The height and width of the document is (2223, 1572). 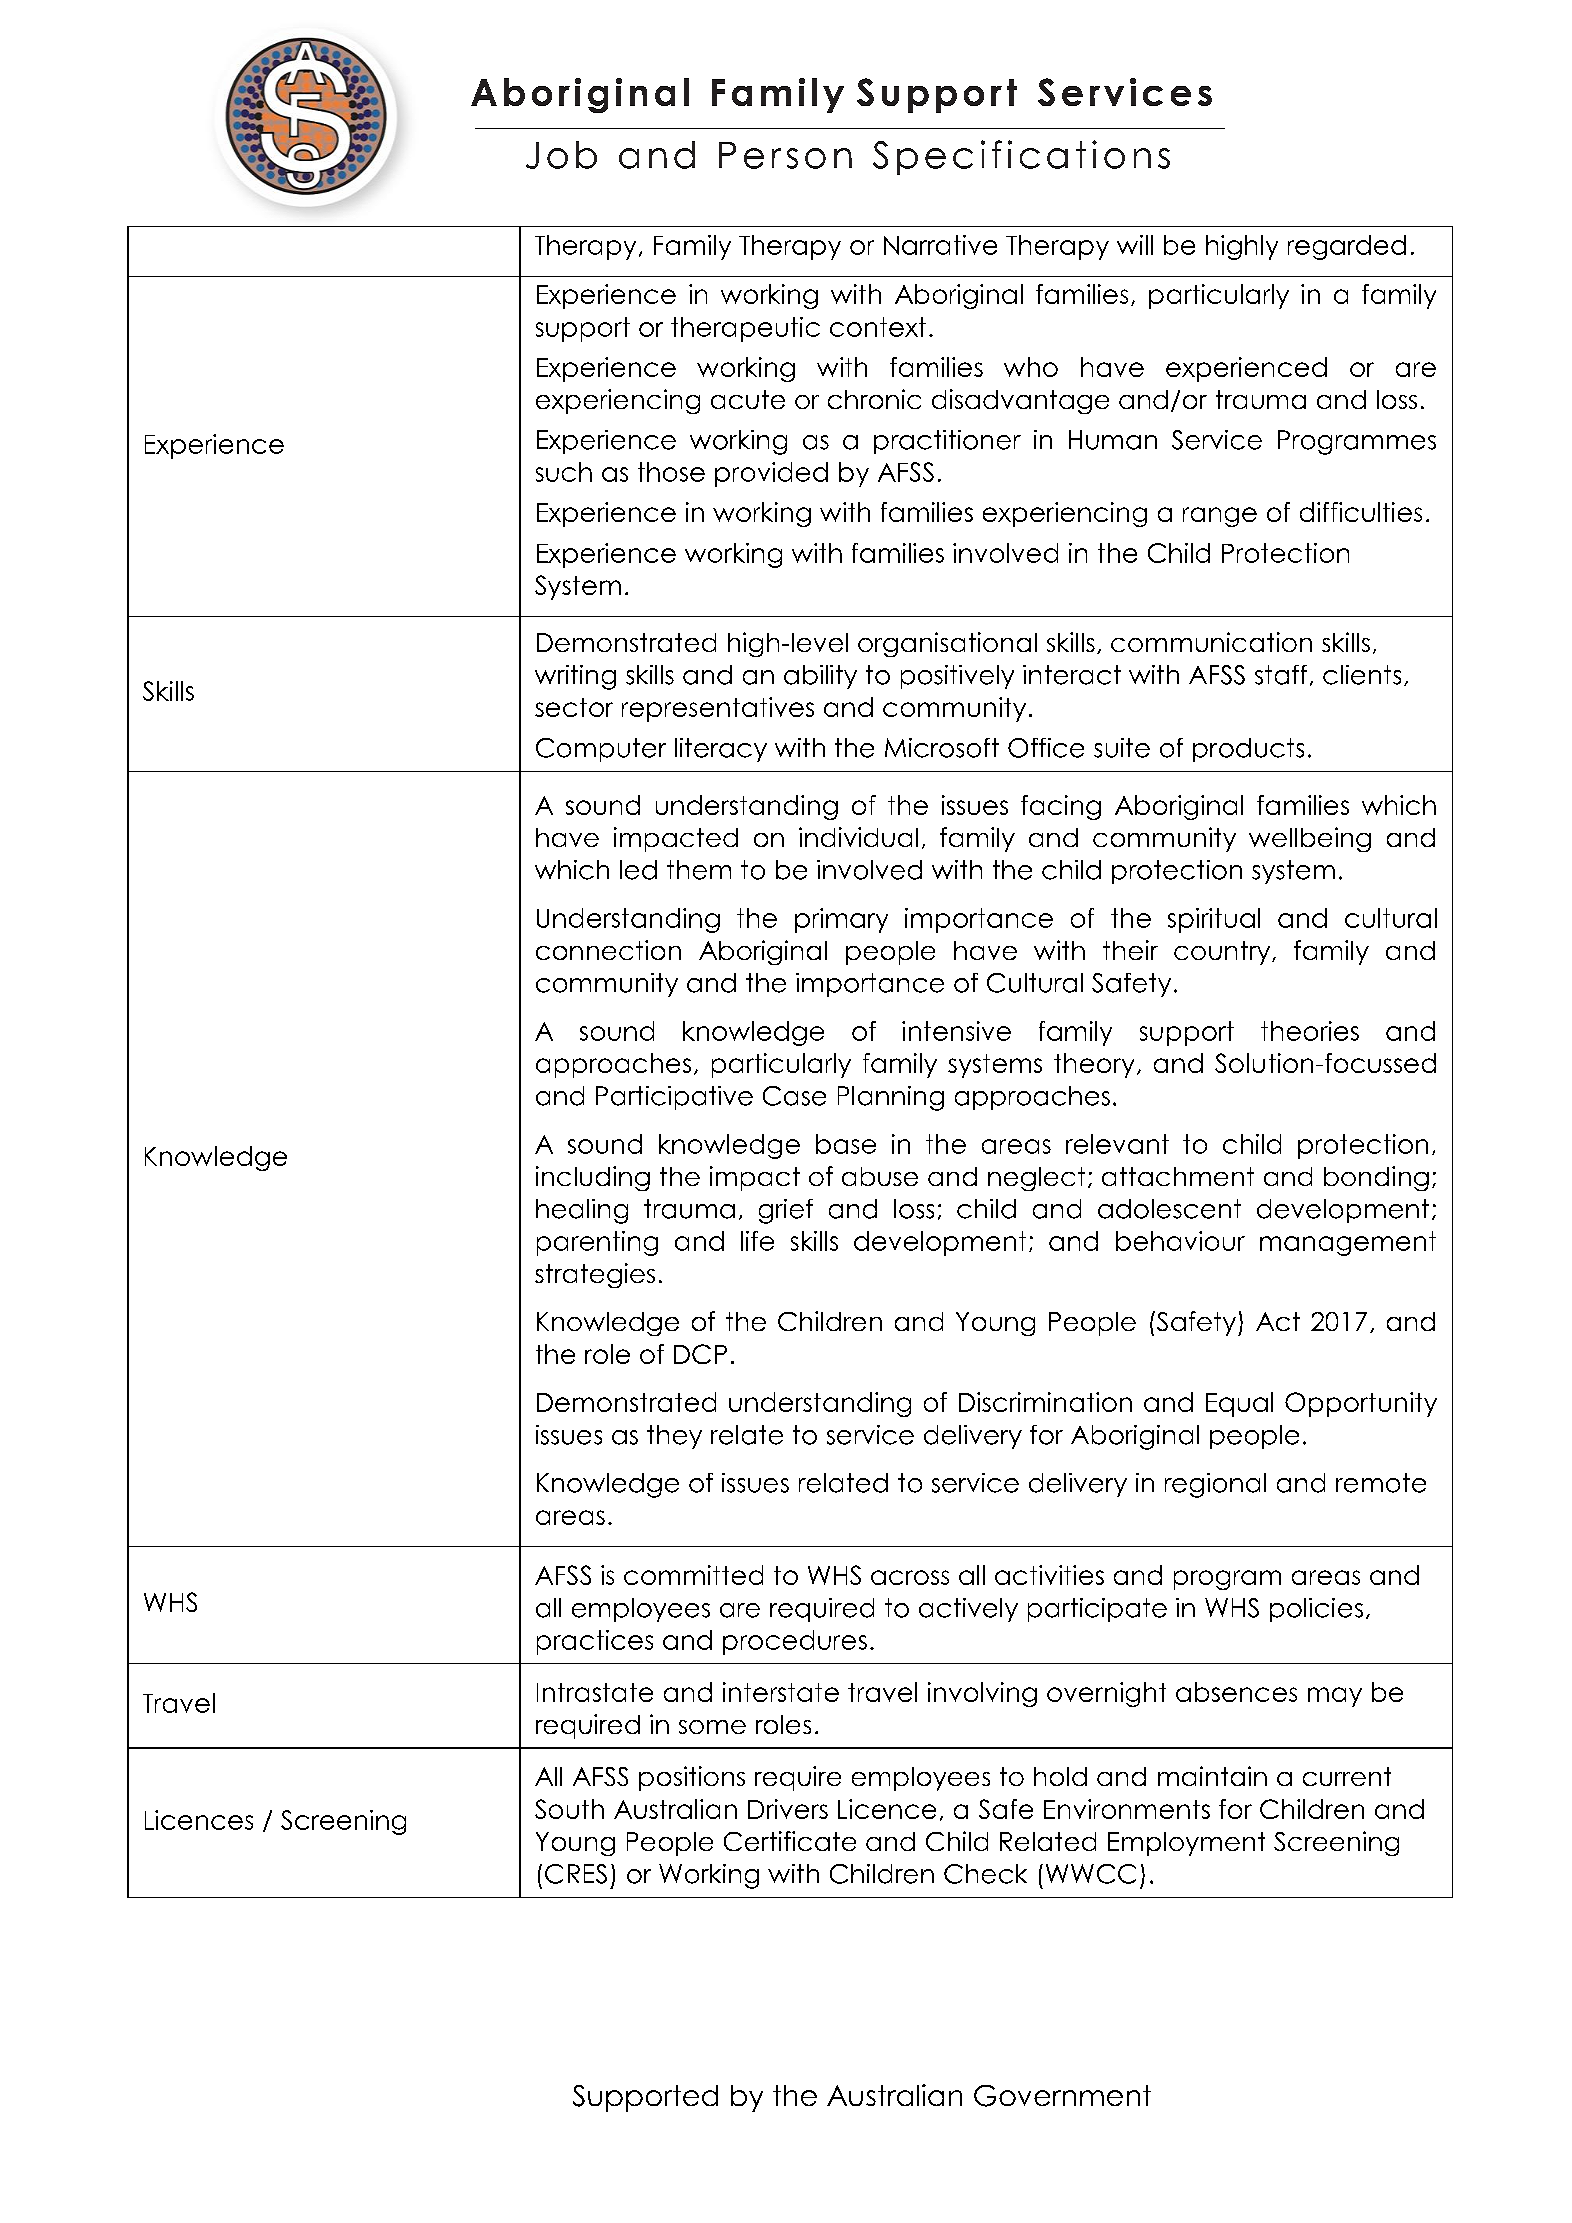 What do you see at coordinates (1062, 2096) in the document?
I see `Government` at bounding box center [1062, 2096].
